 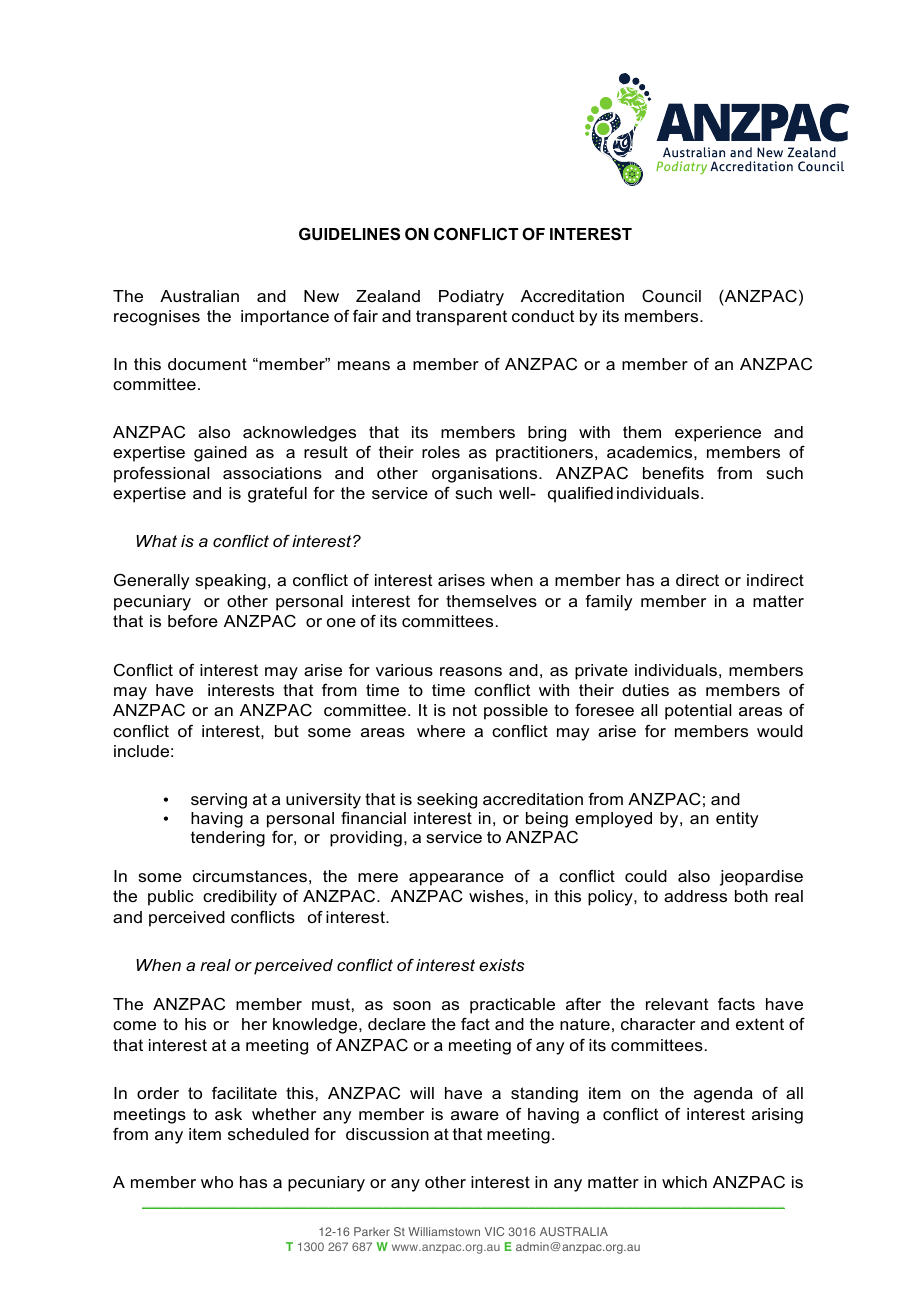 I want to click on Council, so click(x=671, y=296).
